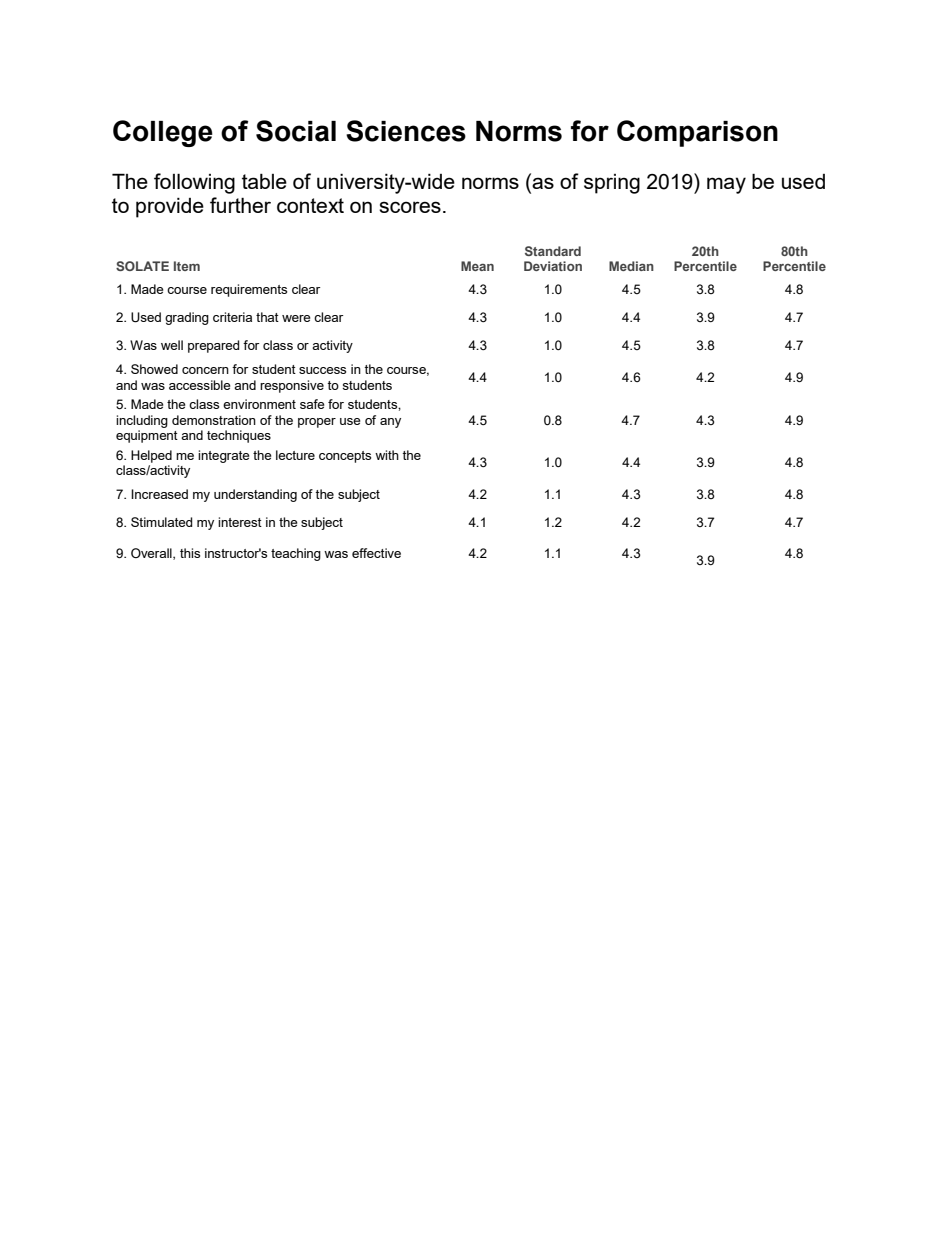 The image size is (952, 1233). What do you see at coordinates (322, 370) in the image?
I see `success` at bounding box center [322, 370].
